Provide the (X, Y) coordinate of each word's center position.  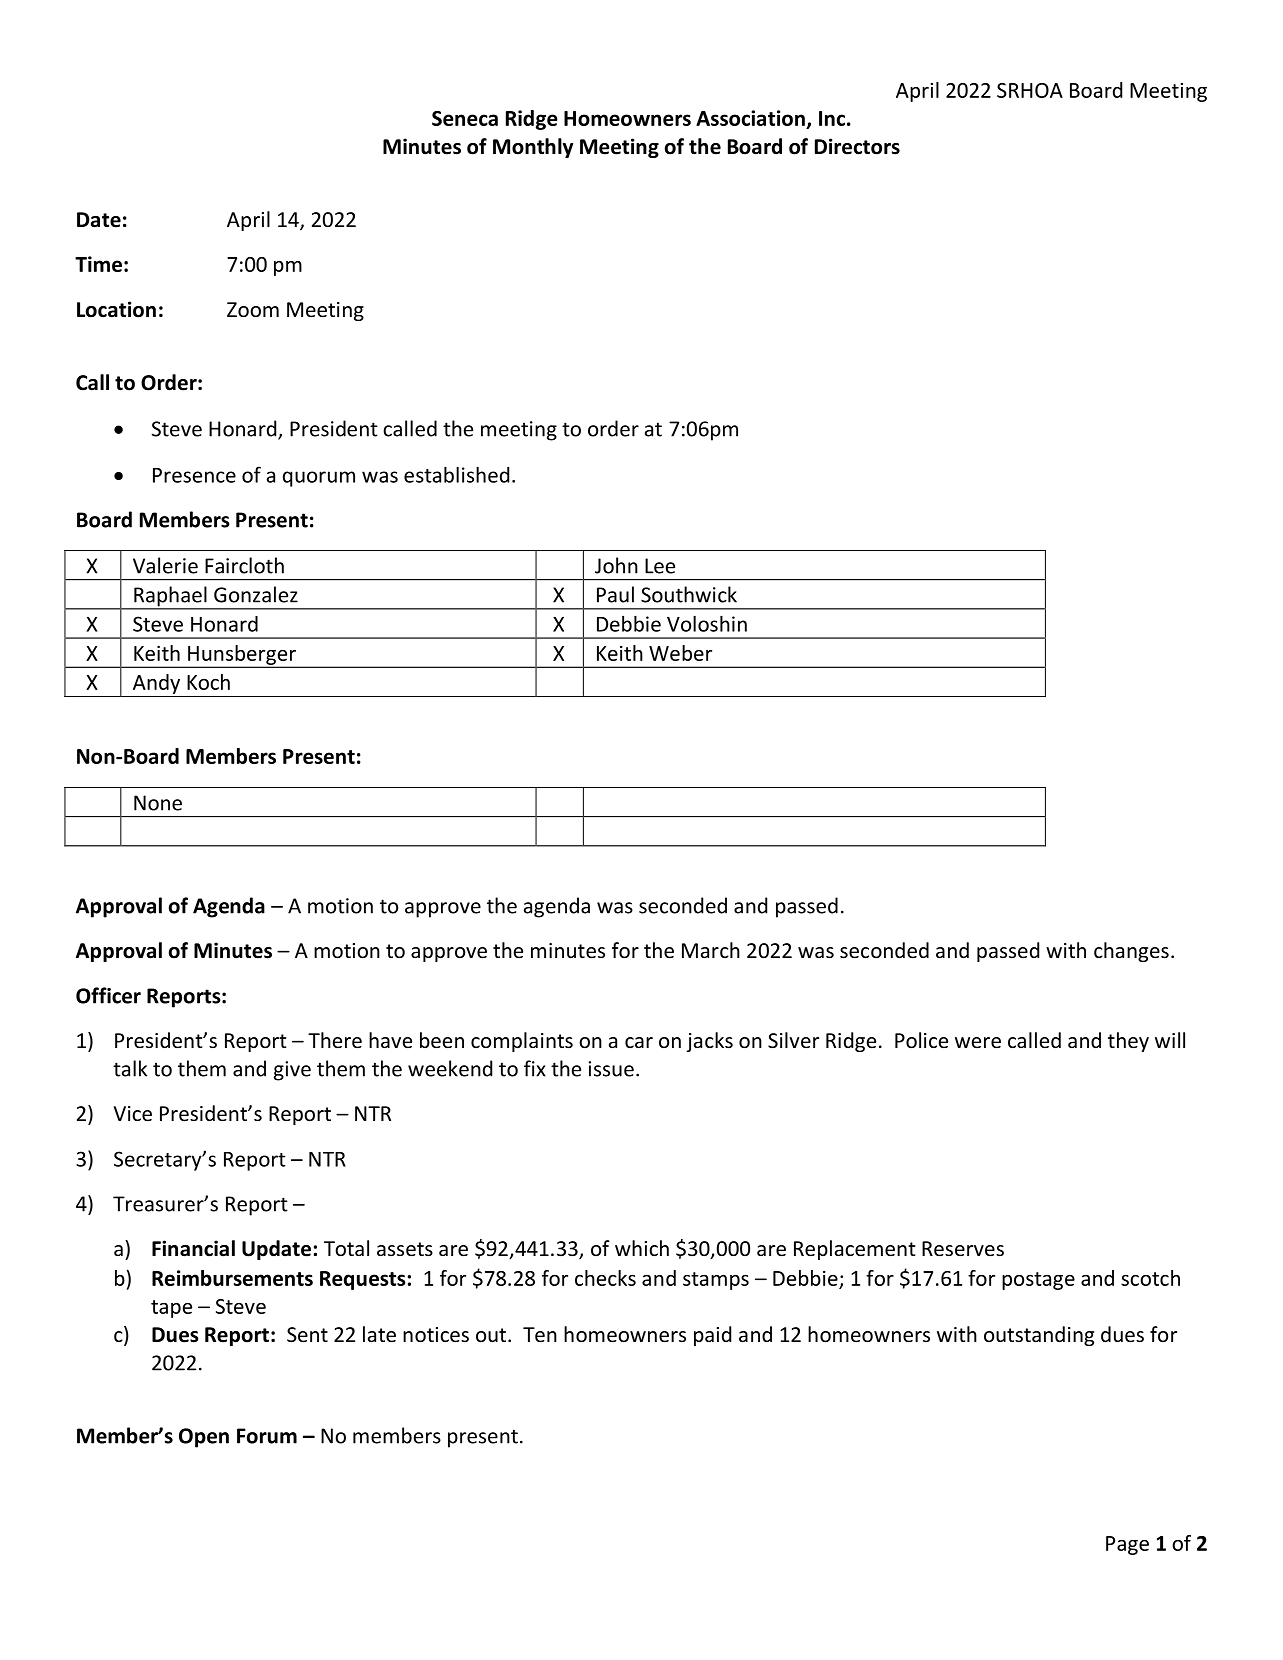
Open (204, 1438)
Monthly (533, 148)
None (158, 803)
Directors (857, 146)
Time (98, 264)
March (711, 950)
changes (1131, 952)
